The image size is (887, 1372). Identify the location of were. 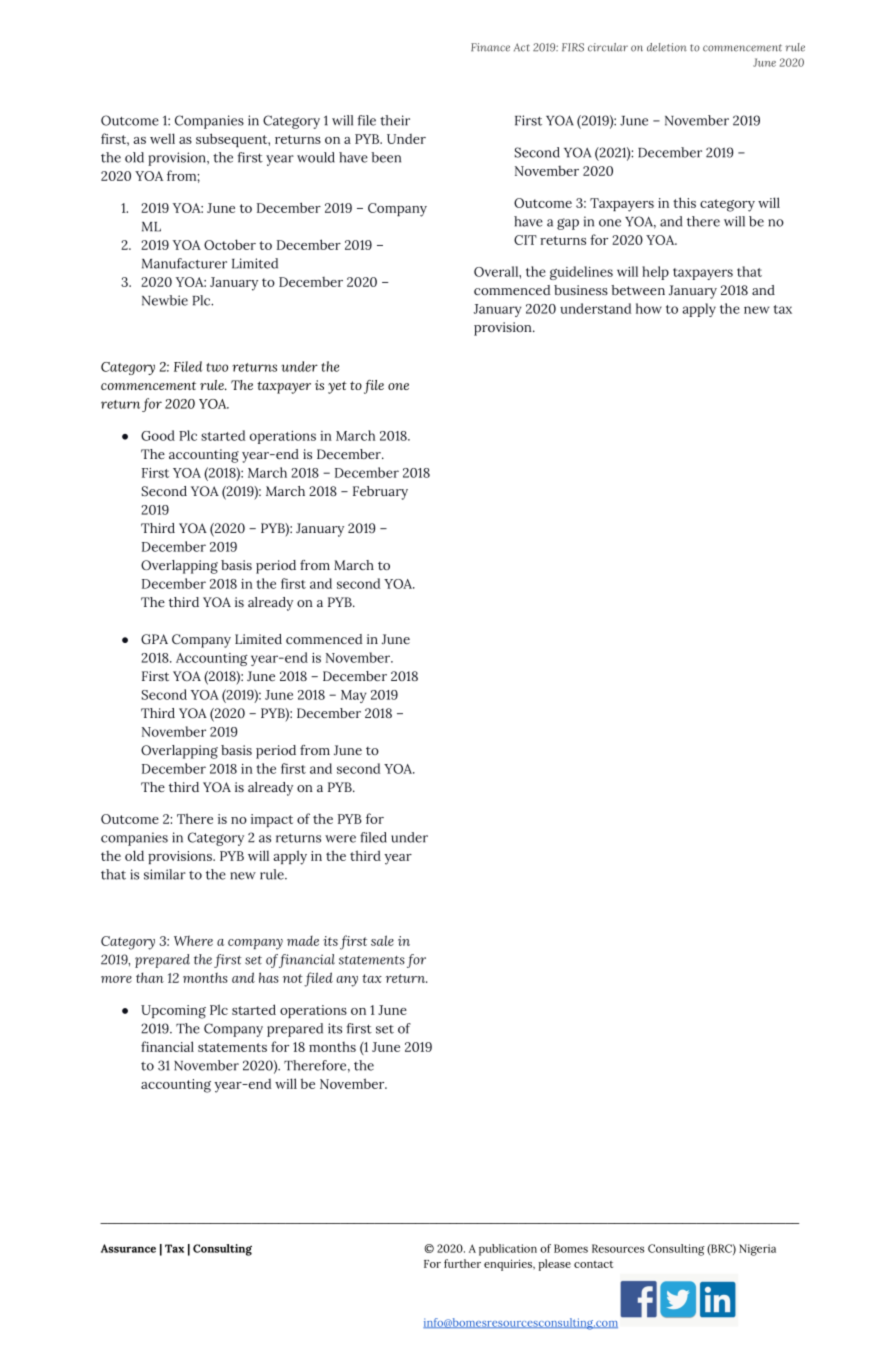
(340, 839).
